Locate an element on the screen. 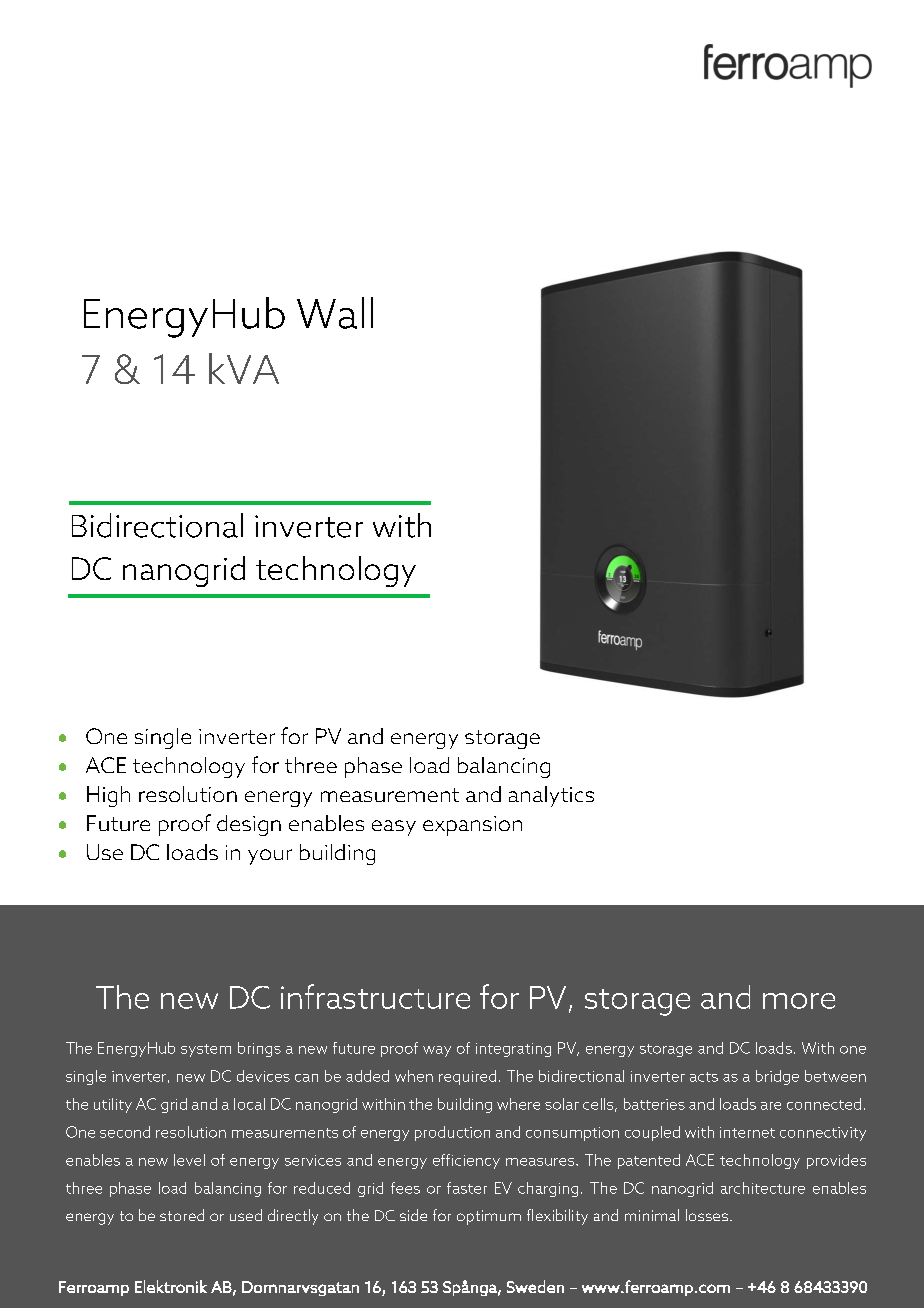 The width and height of the screenshot is (924, 1308). infrastructure is located at coordinates (375, 996).
